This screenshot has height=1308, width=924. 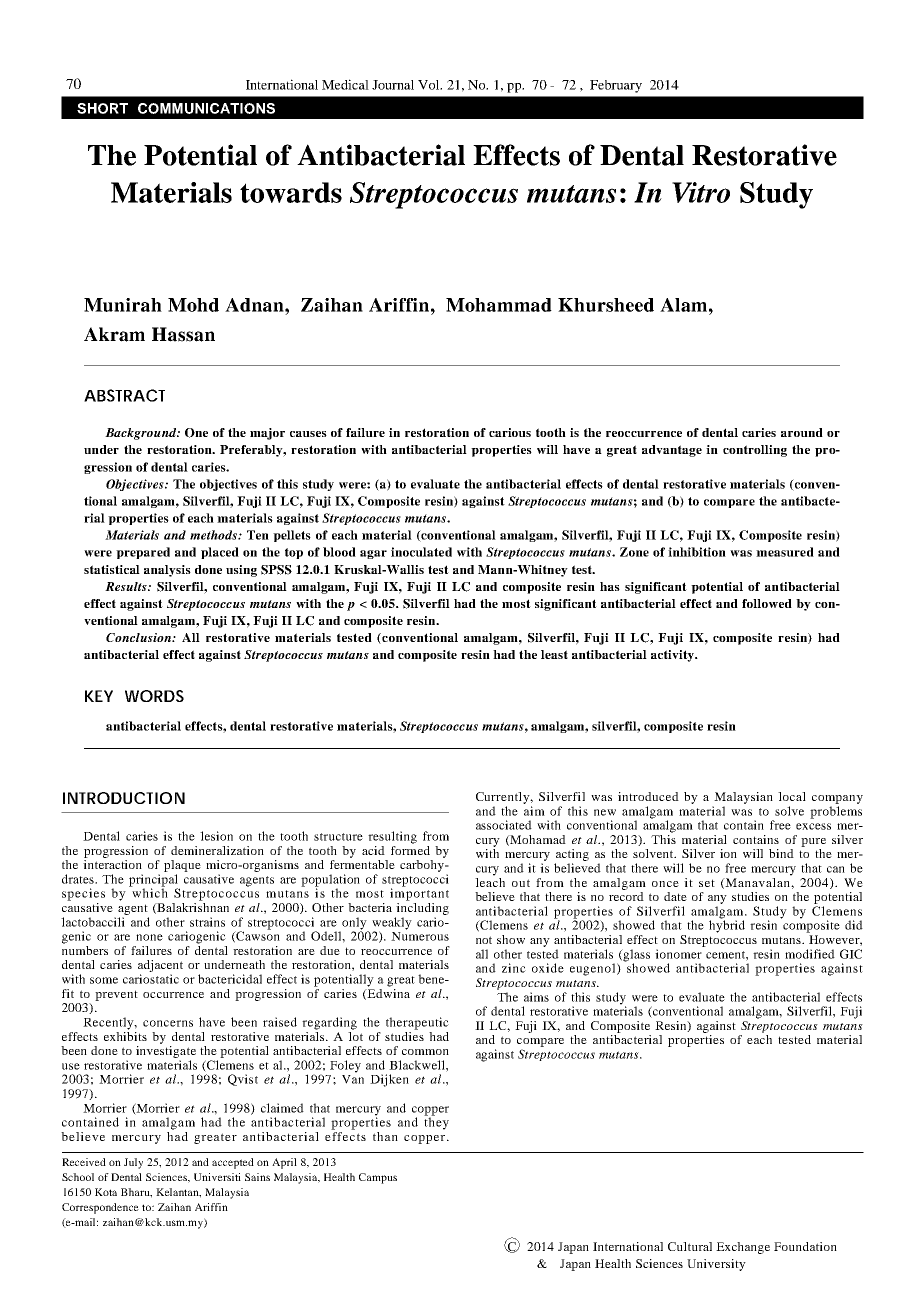 I want to click on around, so click(x=802, y=432).
